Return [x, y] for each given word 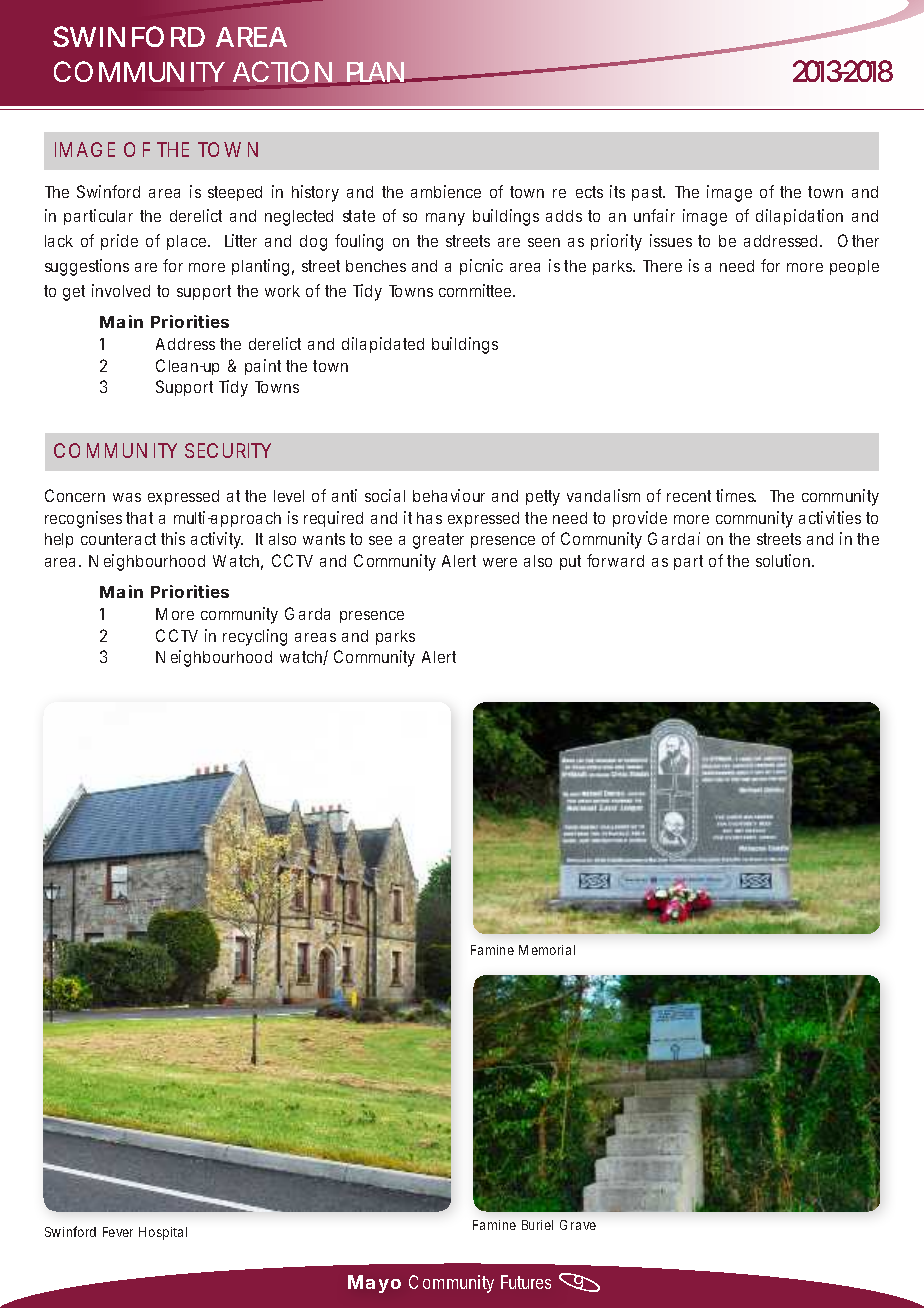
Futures [526, 1282]
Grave [578, 1225]
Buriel [537, 1225]
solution [784, 560]
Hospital [163, 1233]
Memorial [547, 950]
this [173, 538]
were [500, 562]
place [188, 242]
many [445, 219]
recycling [255, 637]
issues [671, 240]
